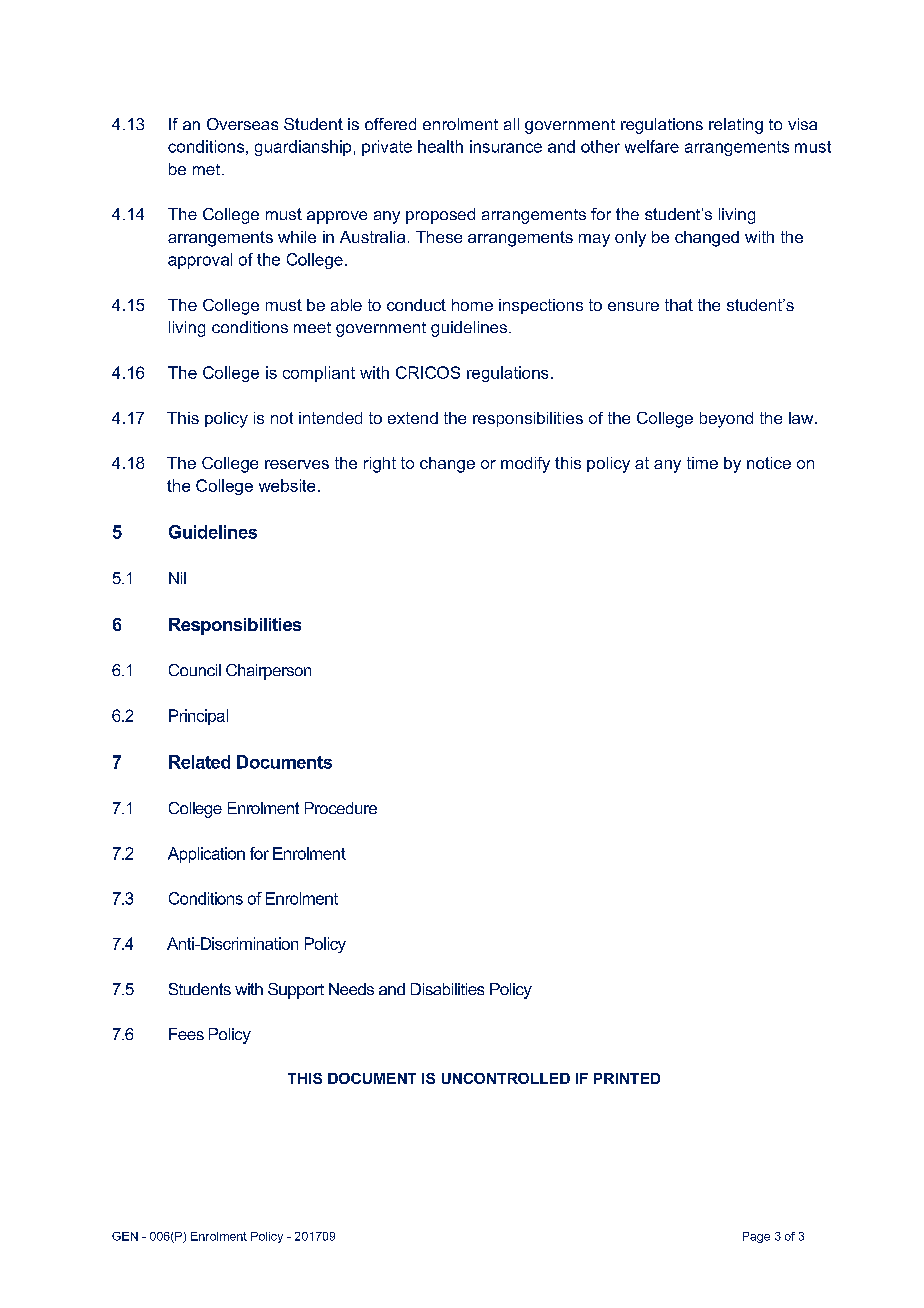 The image size is (924, 1308). What do you see at coordinates (756, 1237) in the image?
I see `Page` at bounding box center [756, 1237].
